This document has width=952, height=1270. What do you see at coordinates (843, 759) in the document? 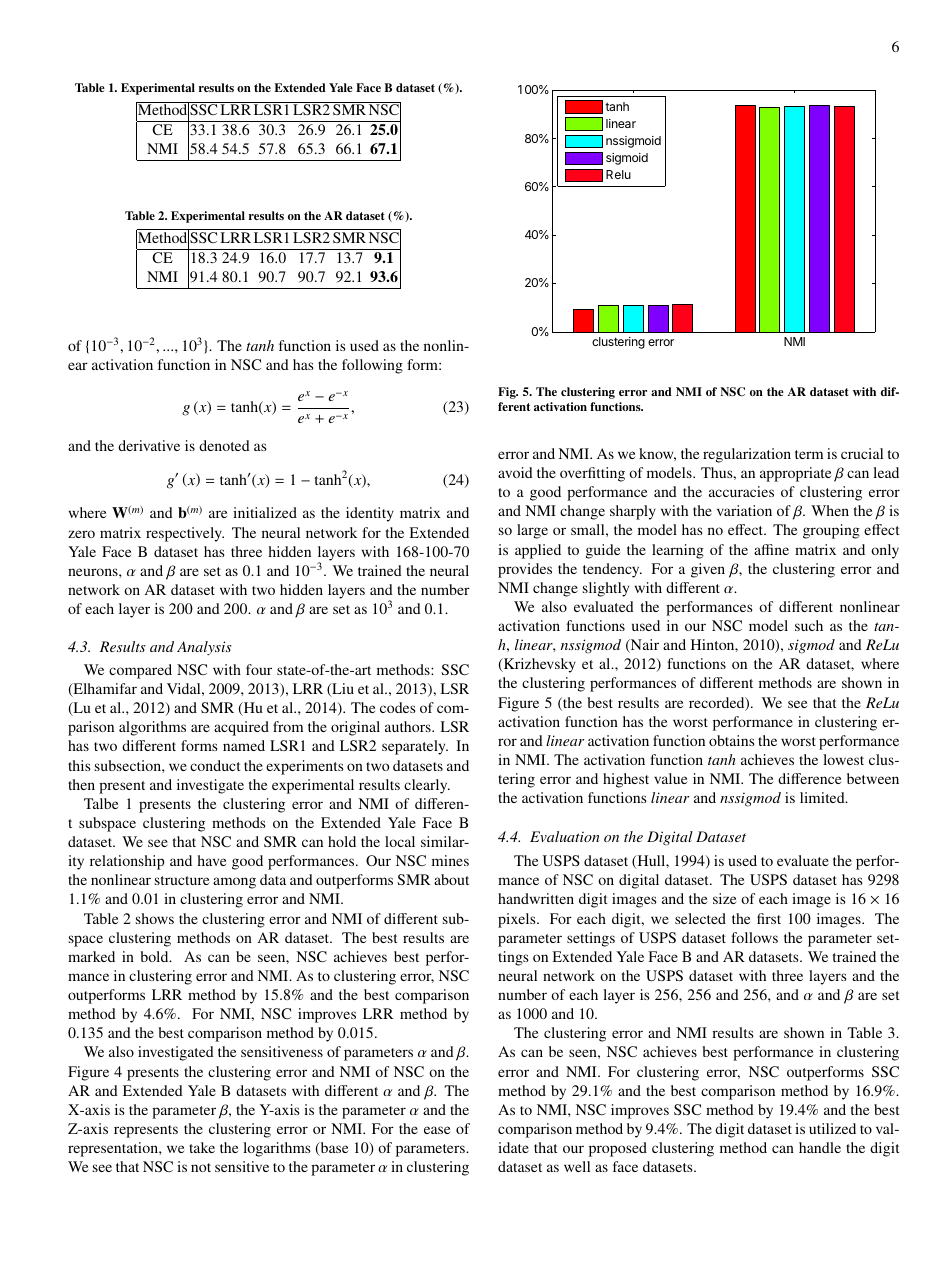
I see `lowest` at bounding box center [843, 759].
